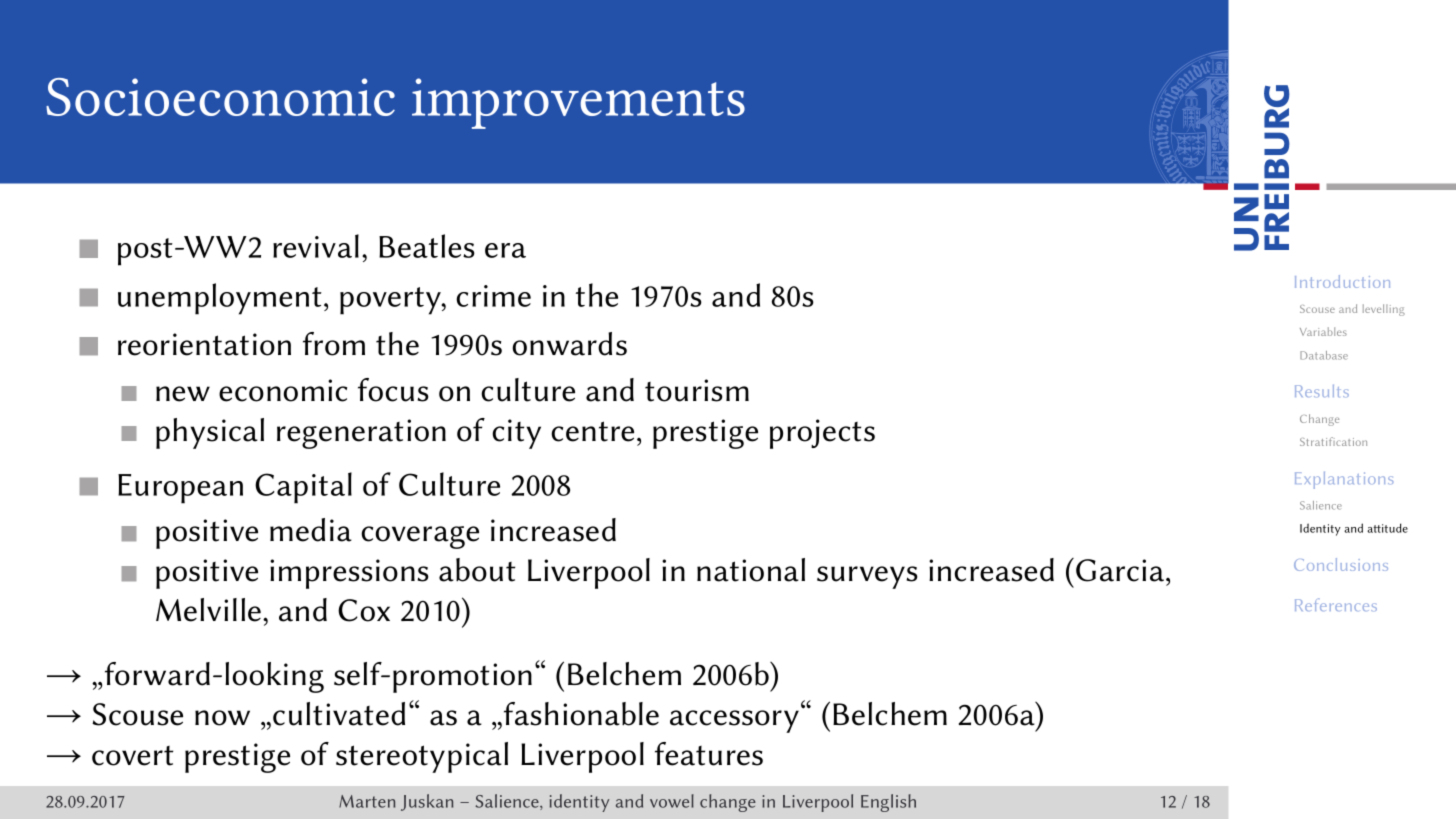 The width and height of the page is (1456, 819). Describe the element at coordinates (367, 801) in the page. I see `Marten` at that location.
